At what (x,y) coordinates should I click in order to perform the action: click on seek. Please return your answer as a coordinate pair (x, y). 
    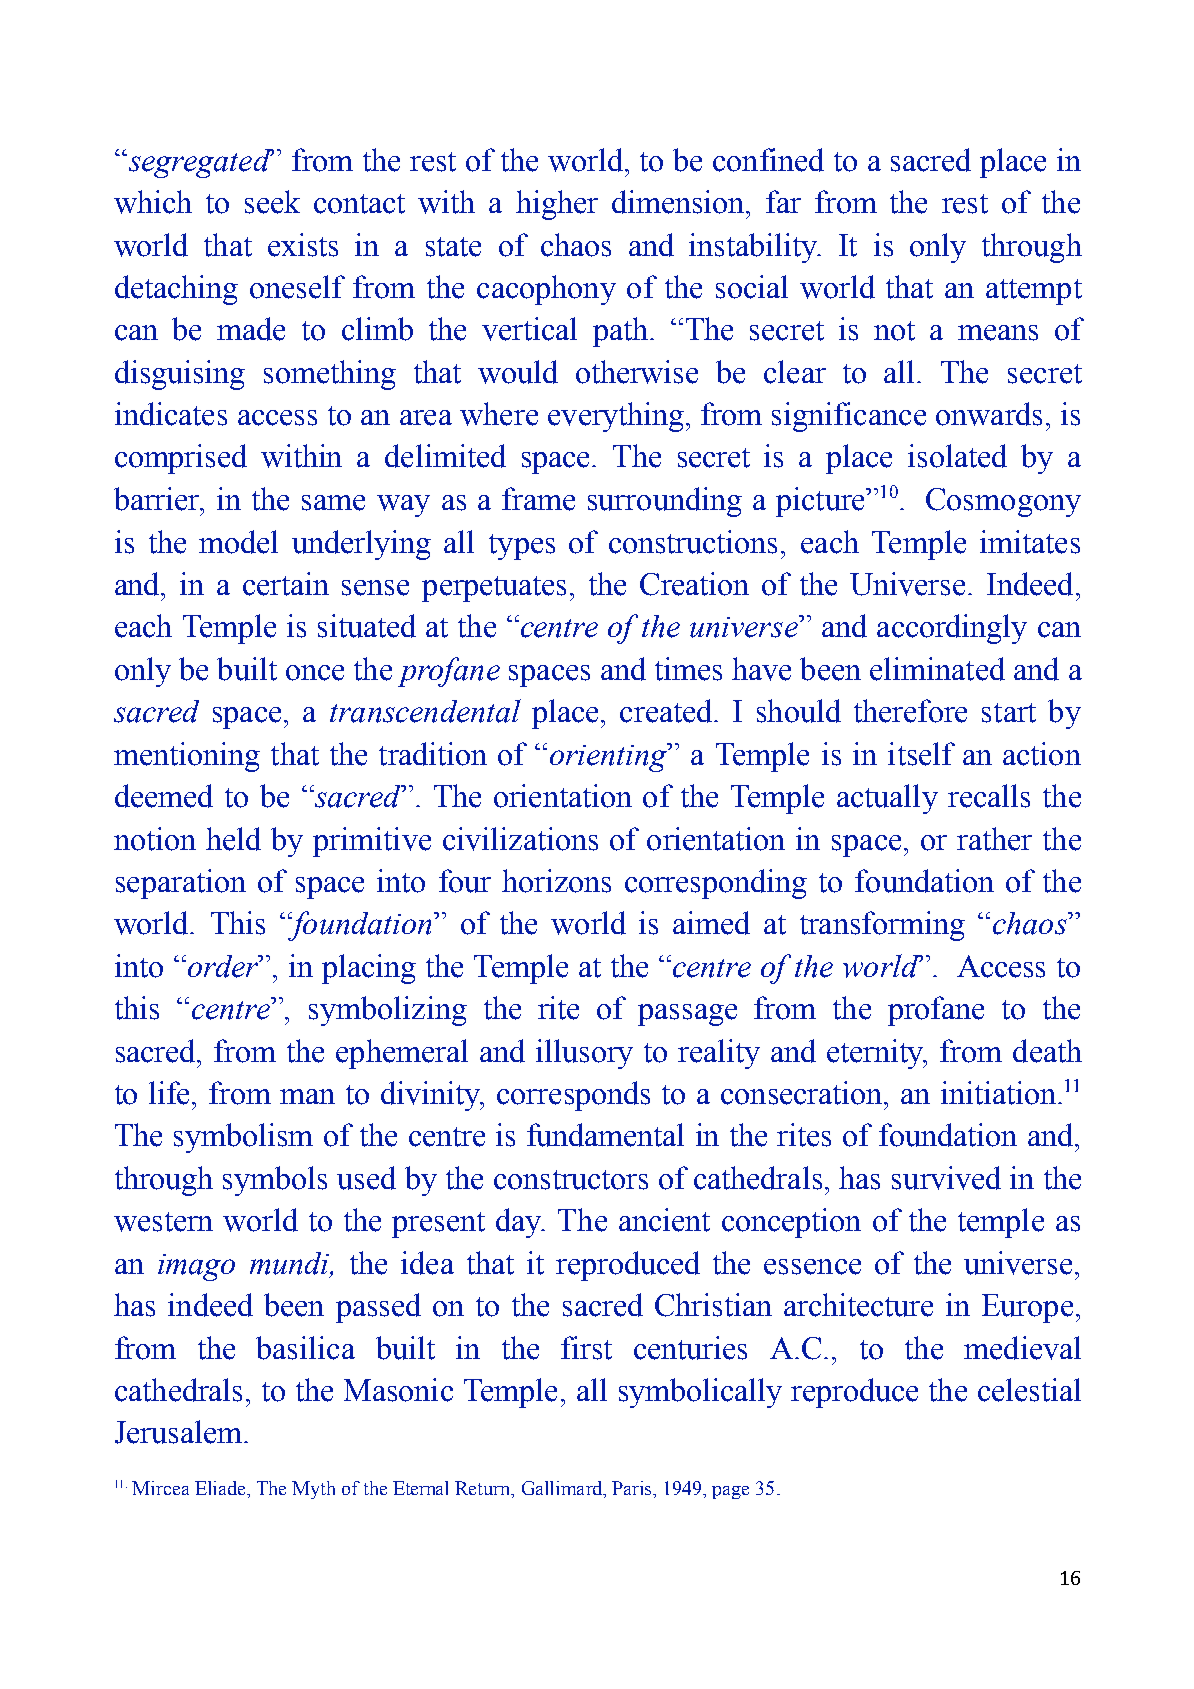
    Looking at the image, I should click on (272, 202).
